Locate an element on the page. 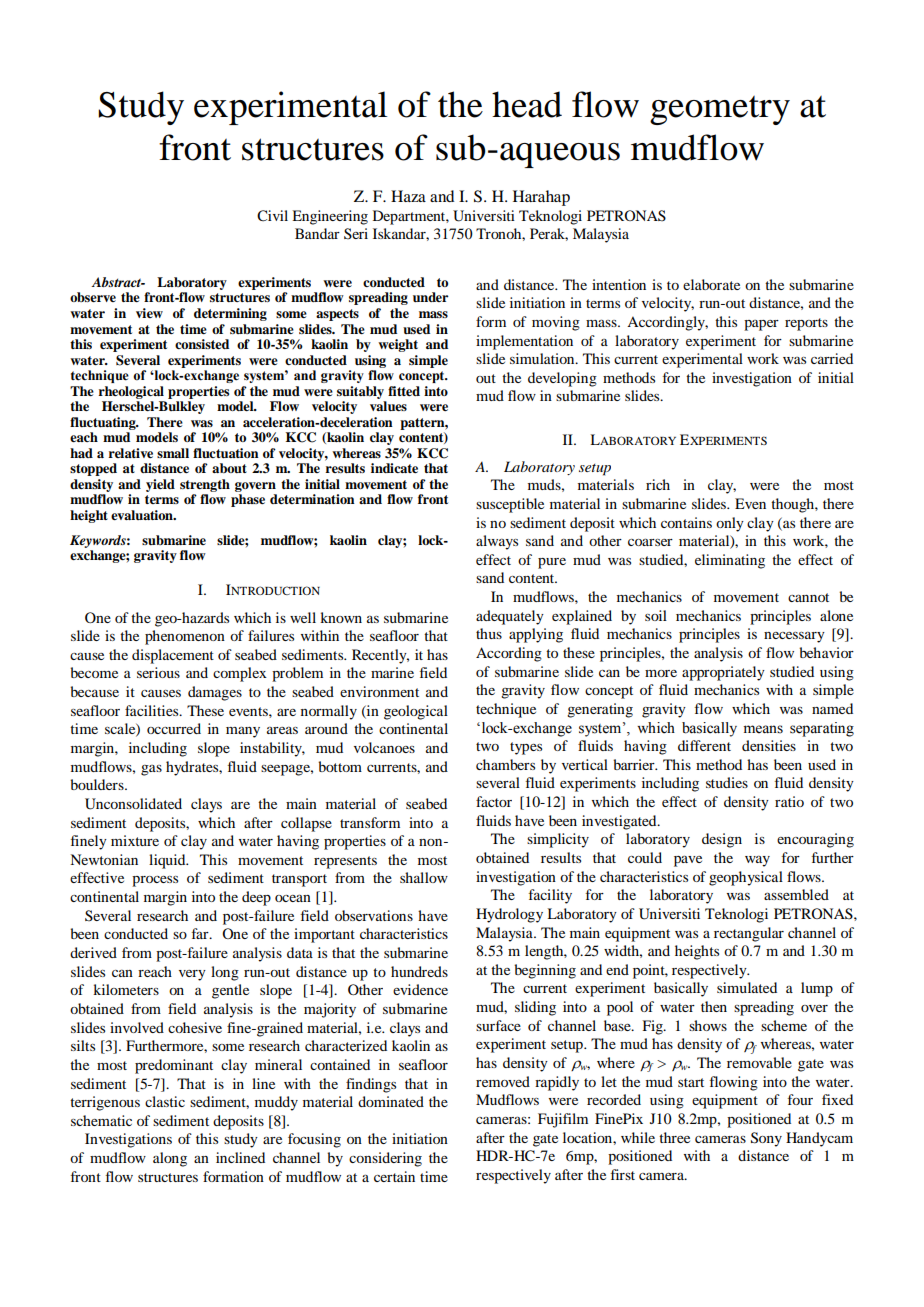 This image has width=924, height=1307. geometry is located at coordinates (720, 110).
